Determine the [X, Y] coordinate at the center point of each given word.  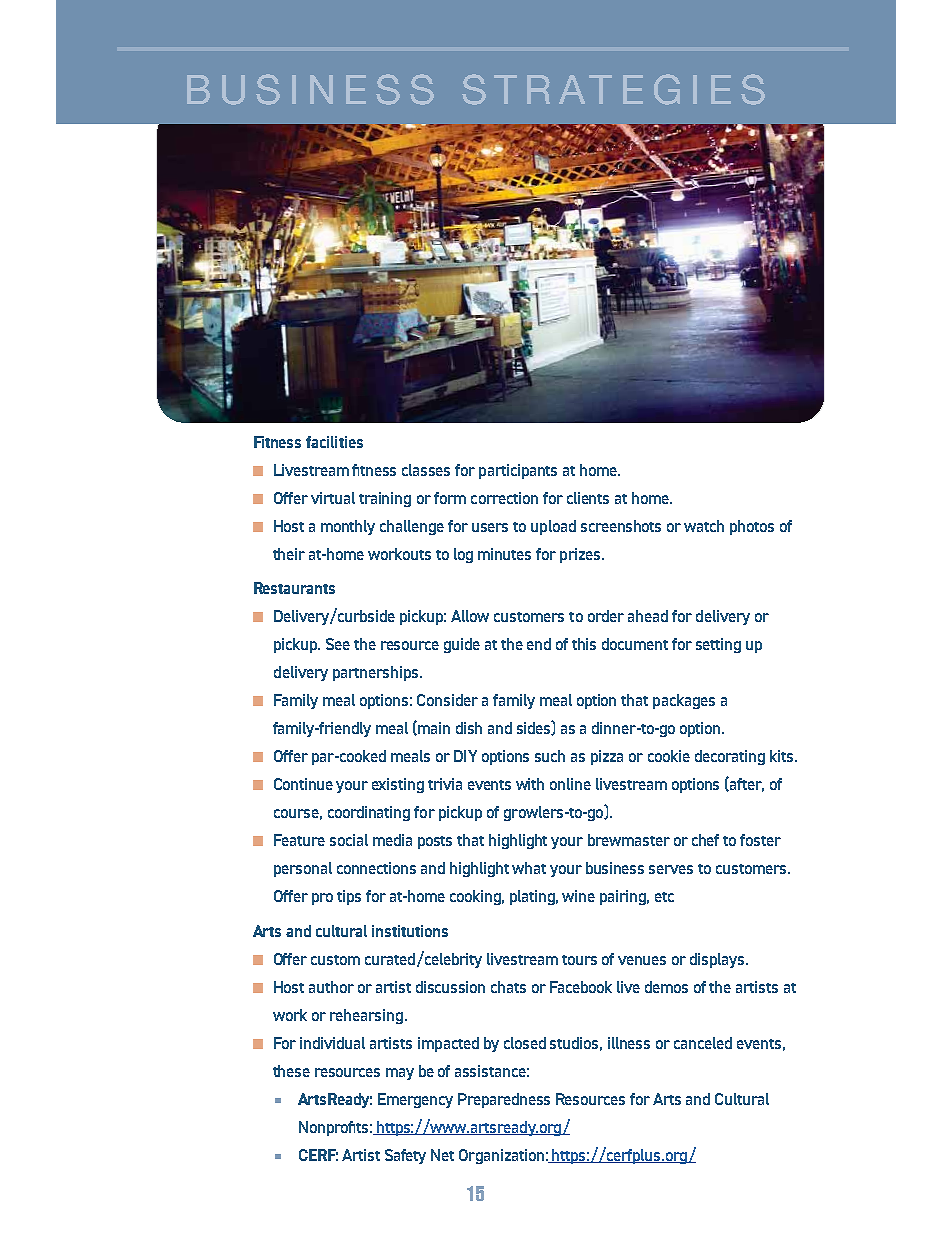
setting [718, 645]
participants [518, 471]
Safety [405, 1156]
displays [718, 960]
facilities [334, 442]
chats [508, 987]
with [530, 784]
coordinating [369, 813]
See [338, 644]
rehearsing [366, 1016]
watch [704, 526]
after [746, 784]
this [584, 644]
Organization [501, 1156]
